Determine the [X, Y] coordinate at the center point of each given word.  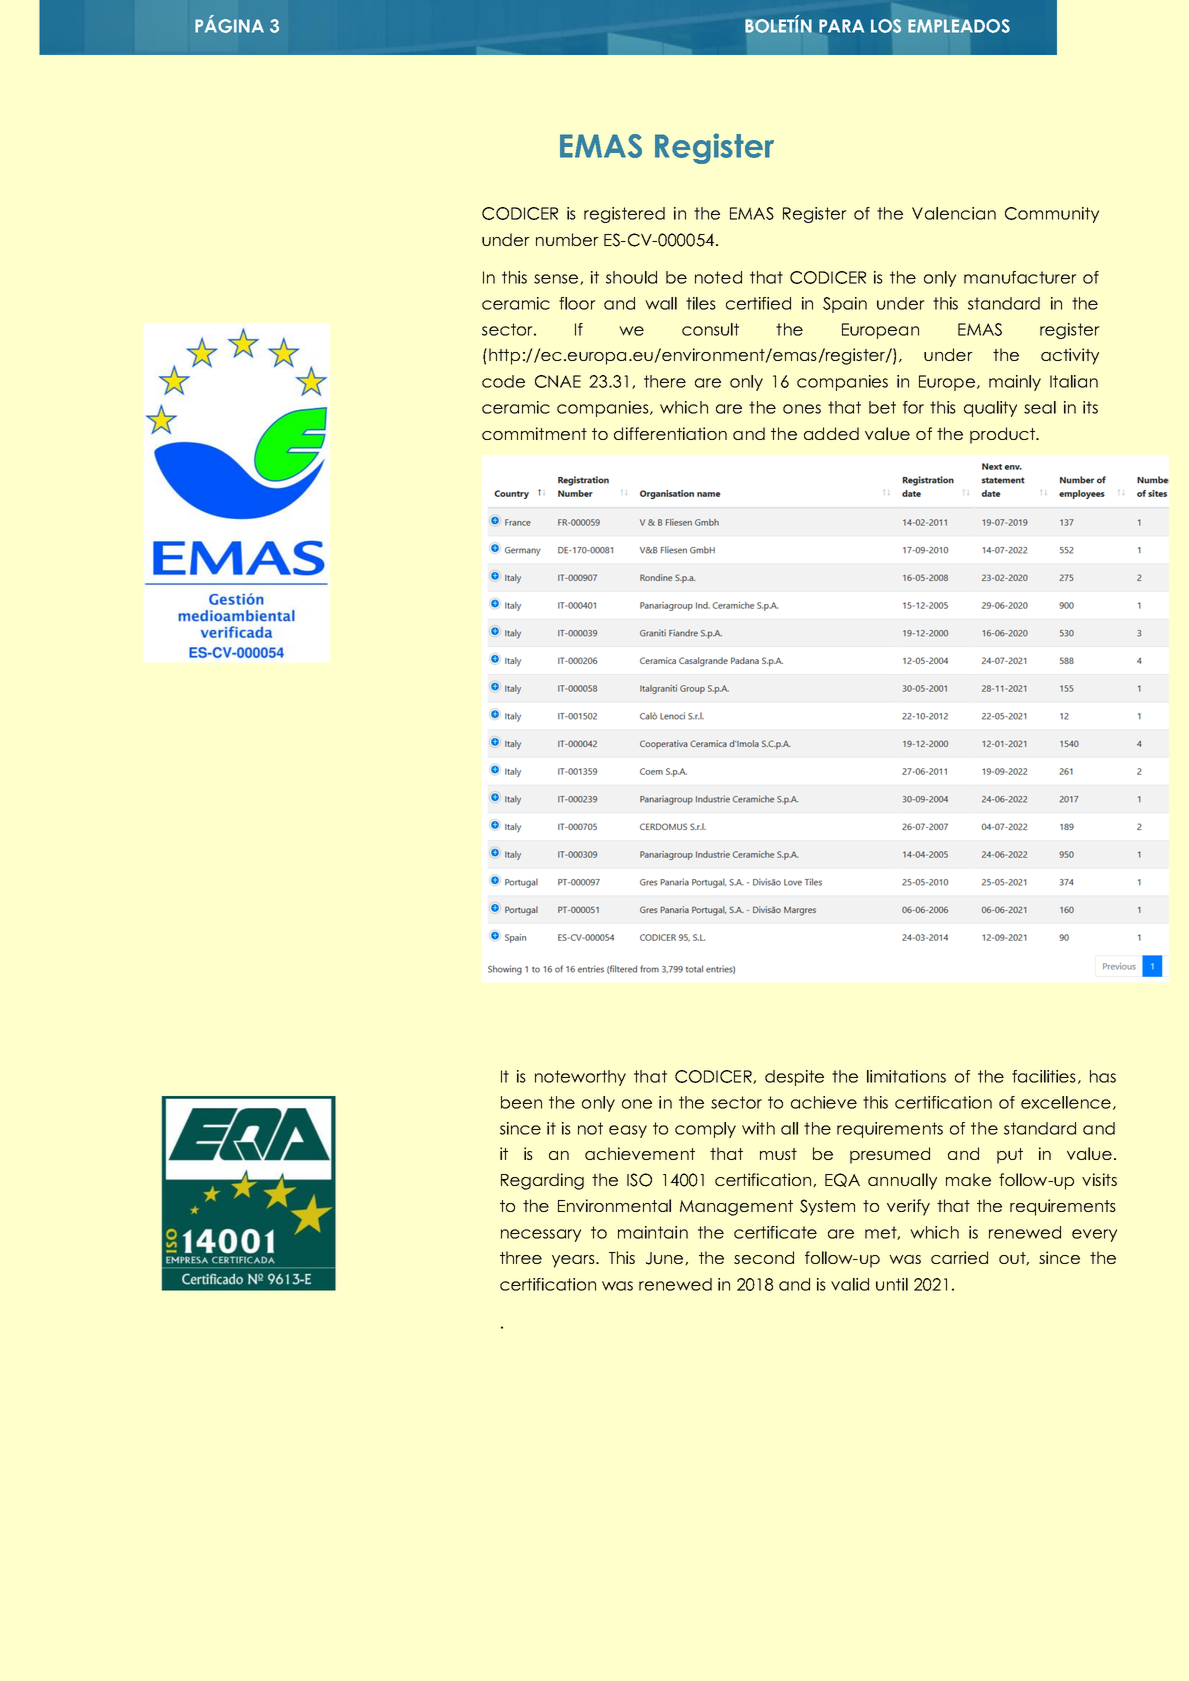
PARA [841, 26]
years [574, 1261]
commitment [534, 433]
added [831, 433]
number [567, 239]
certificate [775, 1232]
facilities [1044, 1076]
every [1094, 1235]
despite [794, 1078]
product [1003, 435]
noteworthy [580, 1078]
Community [1052, 215]
